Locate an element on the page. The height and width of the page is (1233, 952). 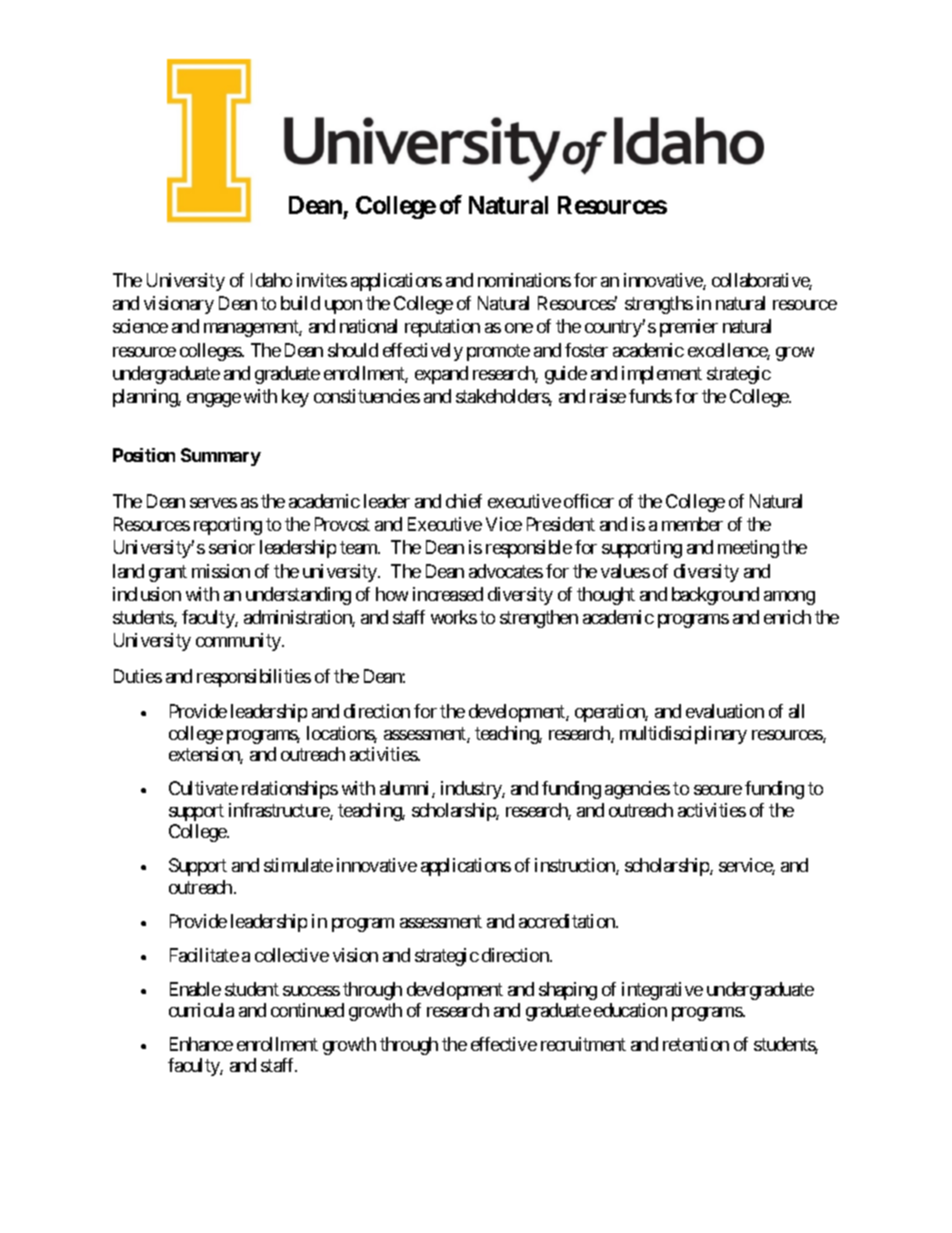
reputation is located at coordinates (442, 328).
